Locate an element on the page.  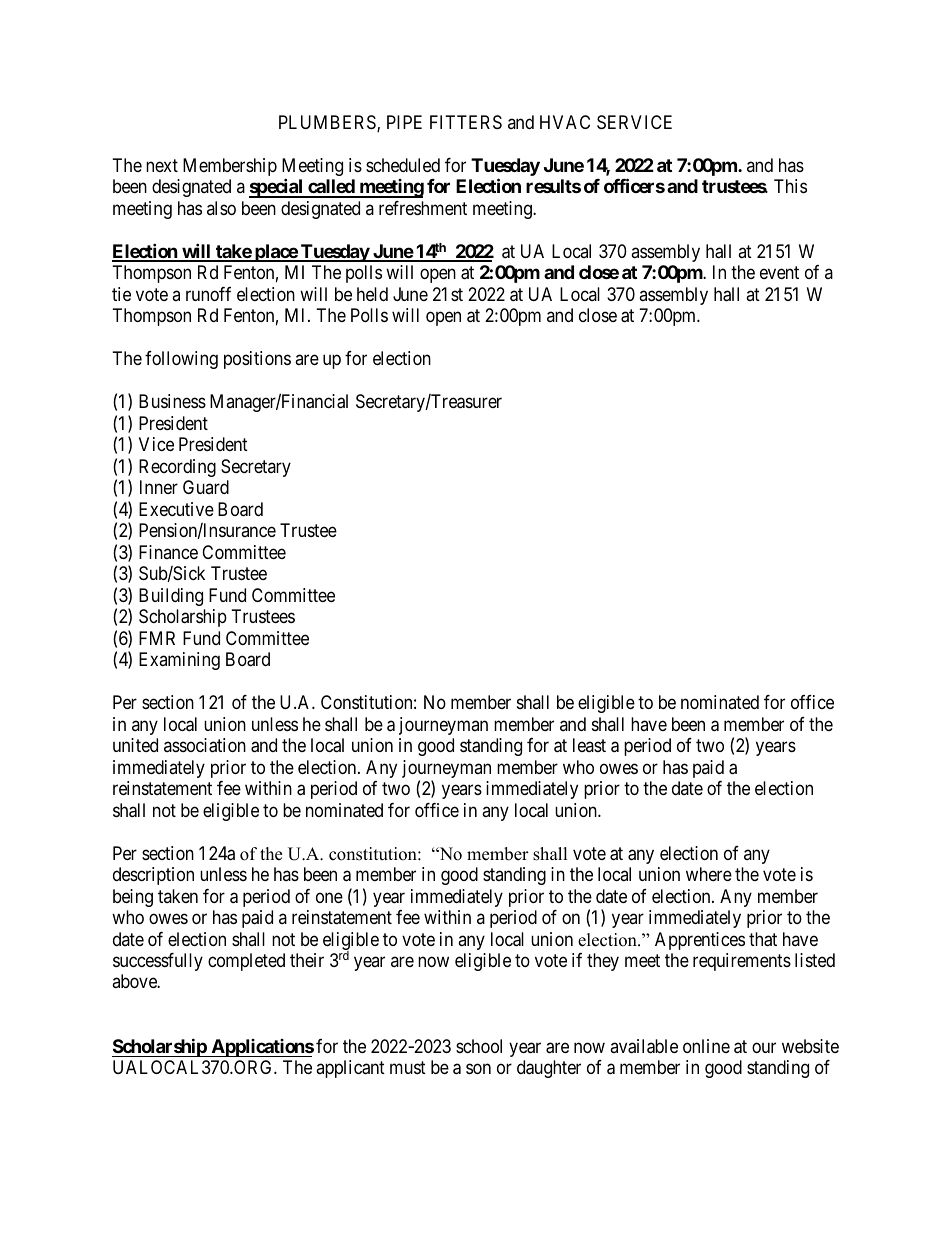
This is located at coordinates (790, 186).
